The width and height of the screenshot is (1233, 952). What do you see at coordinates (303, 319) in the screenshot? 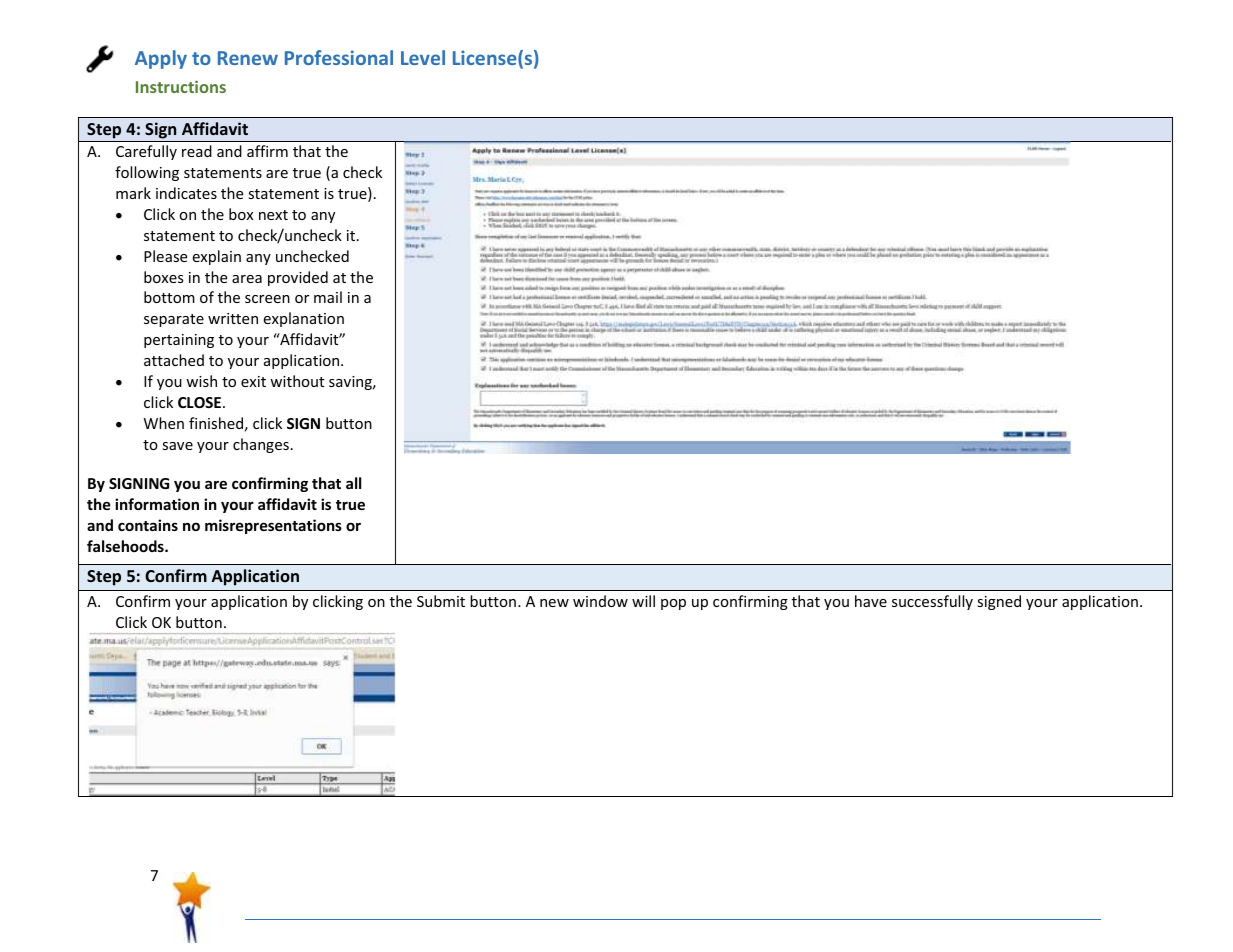
I see `explanation` at bounding box center [303, 319].
